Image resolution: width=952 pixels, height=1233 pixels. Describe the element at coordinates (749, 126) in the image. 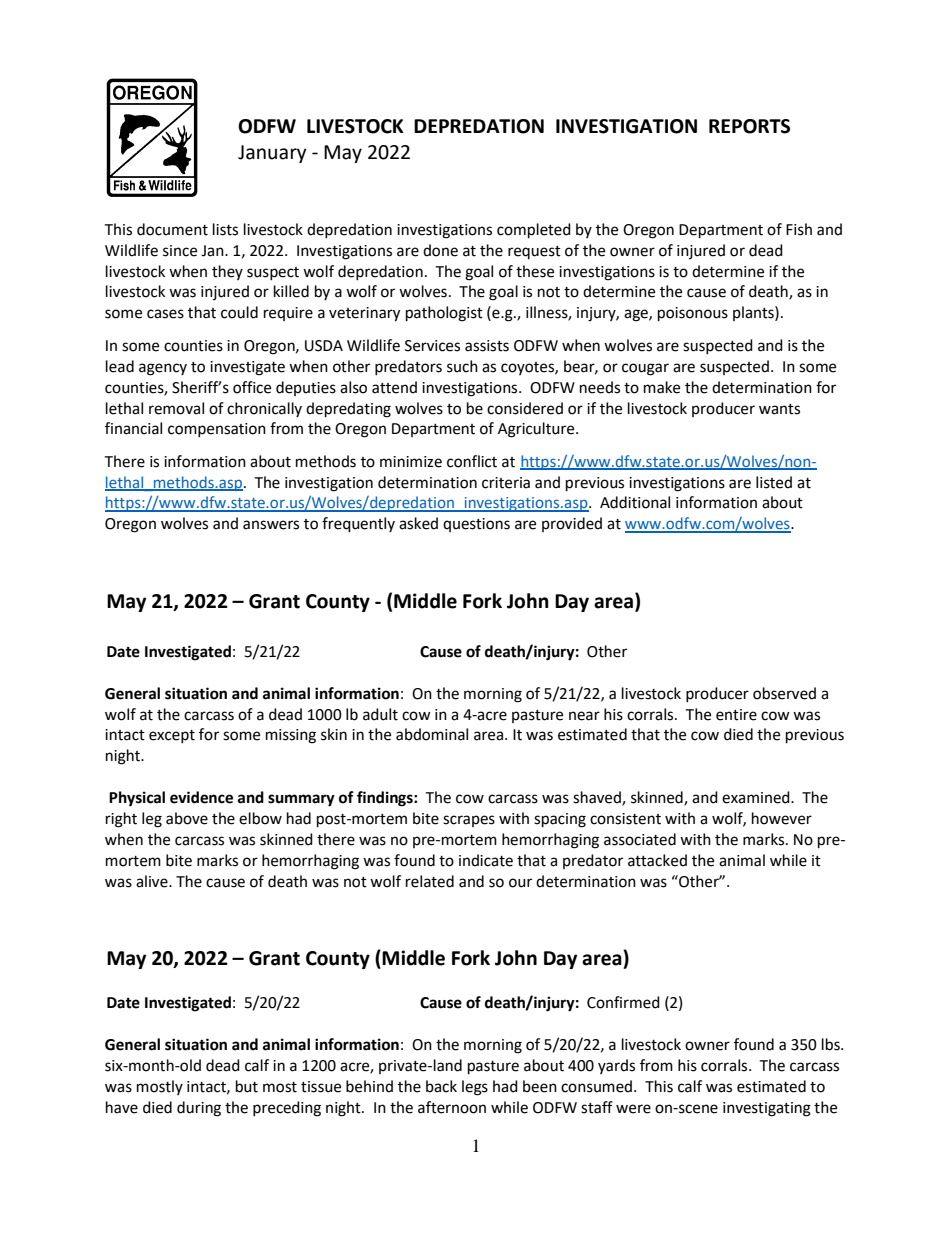

I see `REPORTS` at that location.
